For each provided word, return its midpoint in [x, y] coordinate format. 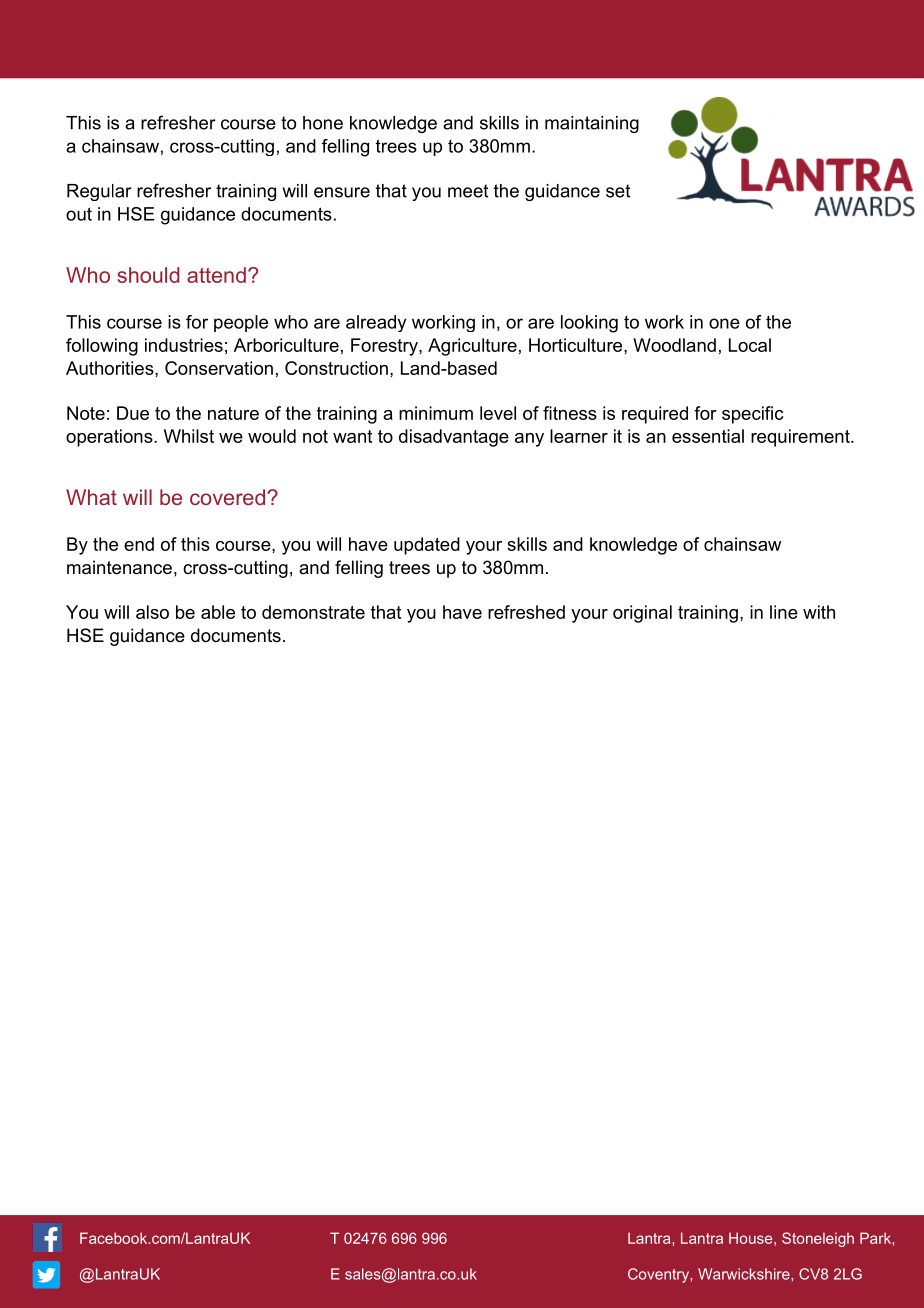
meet [468, 191]
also [152, 612]
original [642, 614]
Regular [99, 192]
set [618, 191]
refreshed [526, 612]
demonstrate [313, 612]
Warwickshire [745, 1274]
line [784, 612]
